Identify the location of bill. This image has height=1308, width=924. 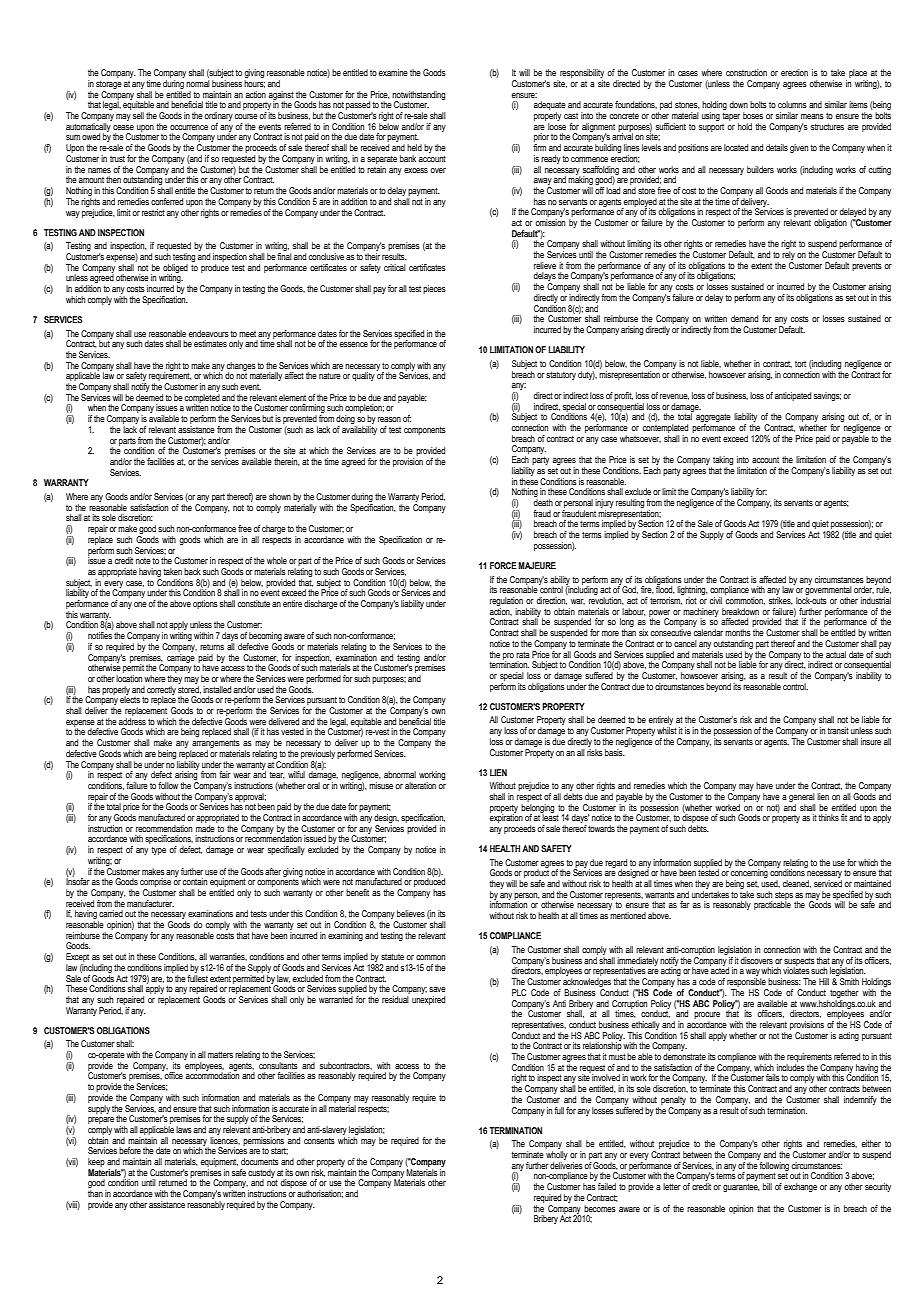
(767, 1186).
